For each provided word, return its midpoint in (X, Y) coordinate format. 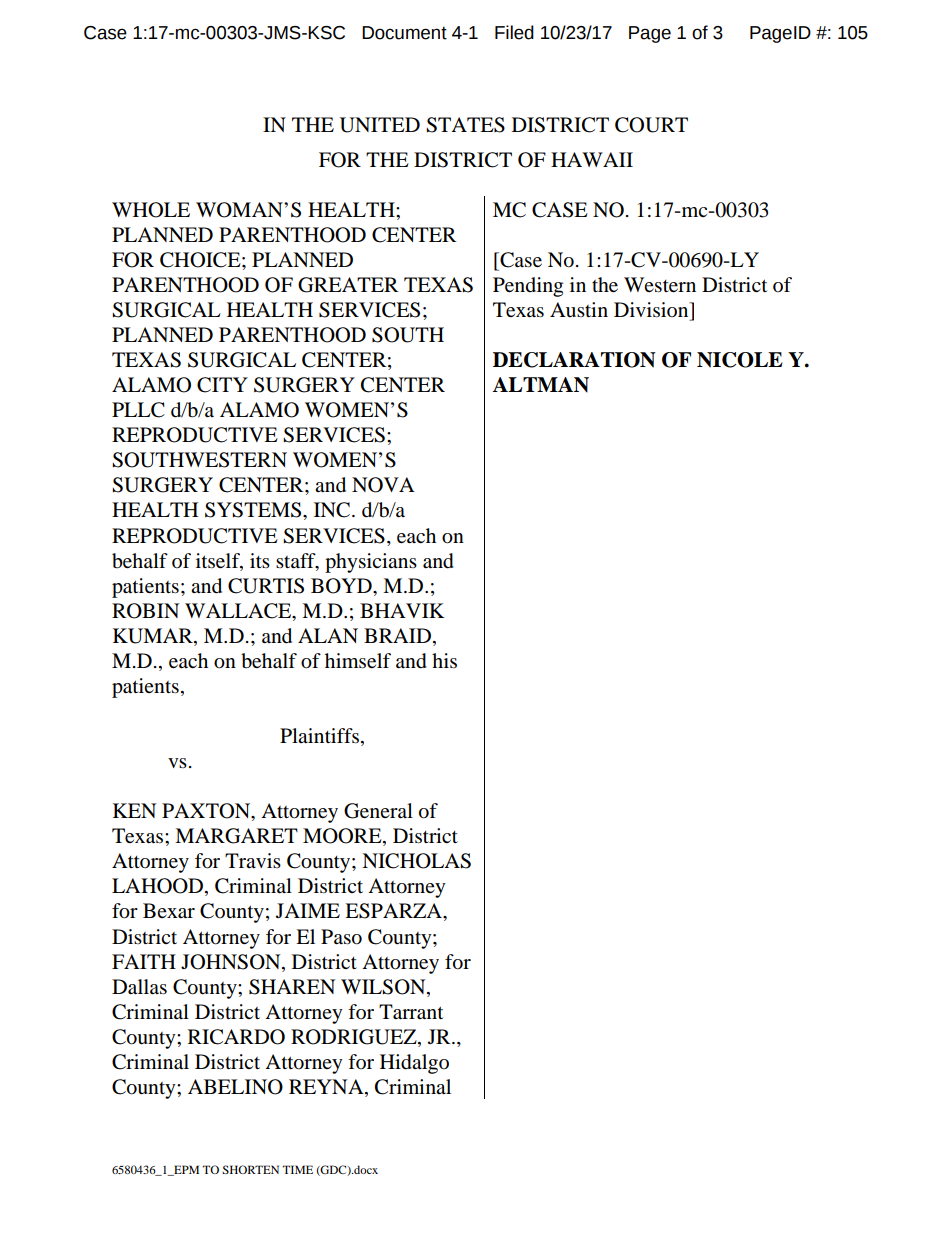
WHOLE (151, 210)
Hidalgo (414, 1064)
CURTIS (266, 586)
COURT (651, 125)
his (444, 660)
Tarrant (411, 1012)
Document (404, 33)
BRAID (399, 635)
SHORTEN (250, 1169)
